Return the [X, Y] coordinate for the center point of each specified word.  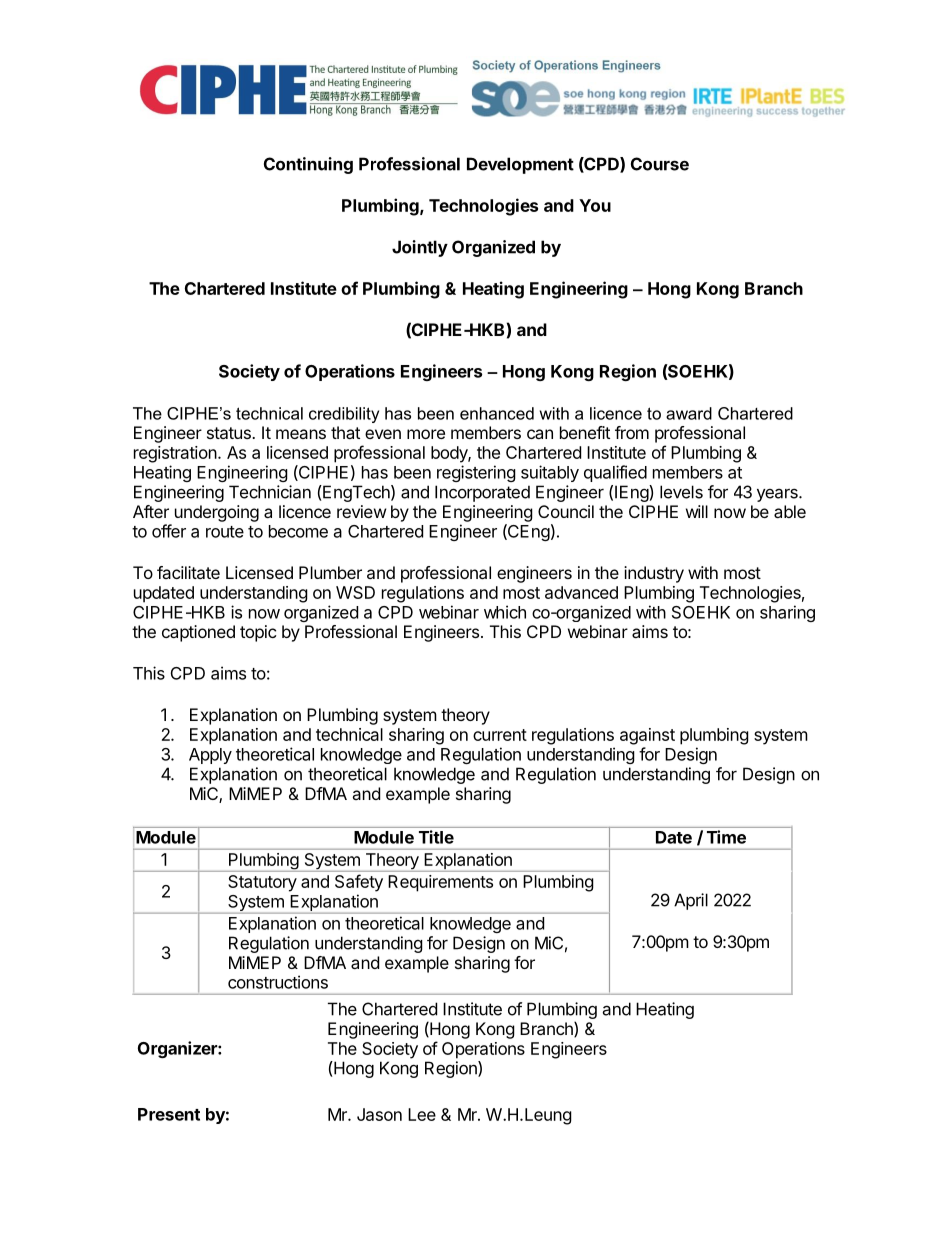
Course [660, 164]
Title [436, 837]
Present [169, 1114]
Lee [422, 1114]
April [691, 901]
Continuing [308, 165]
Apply [210, 756]
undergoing [217, 513]
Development [520, 165]
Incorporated [482, 493]
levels [681, 492]
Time [726, 837]
